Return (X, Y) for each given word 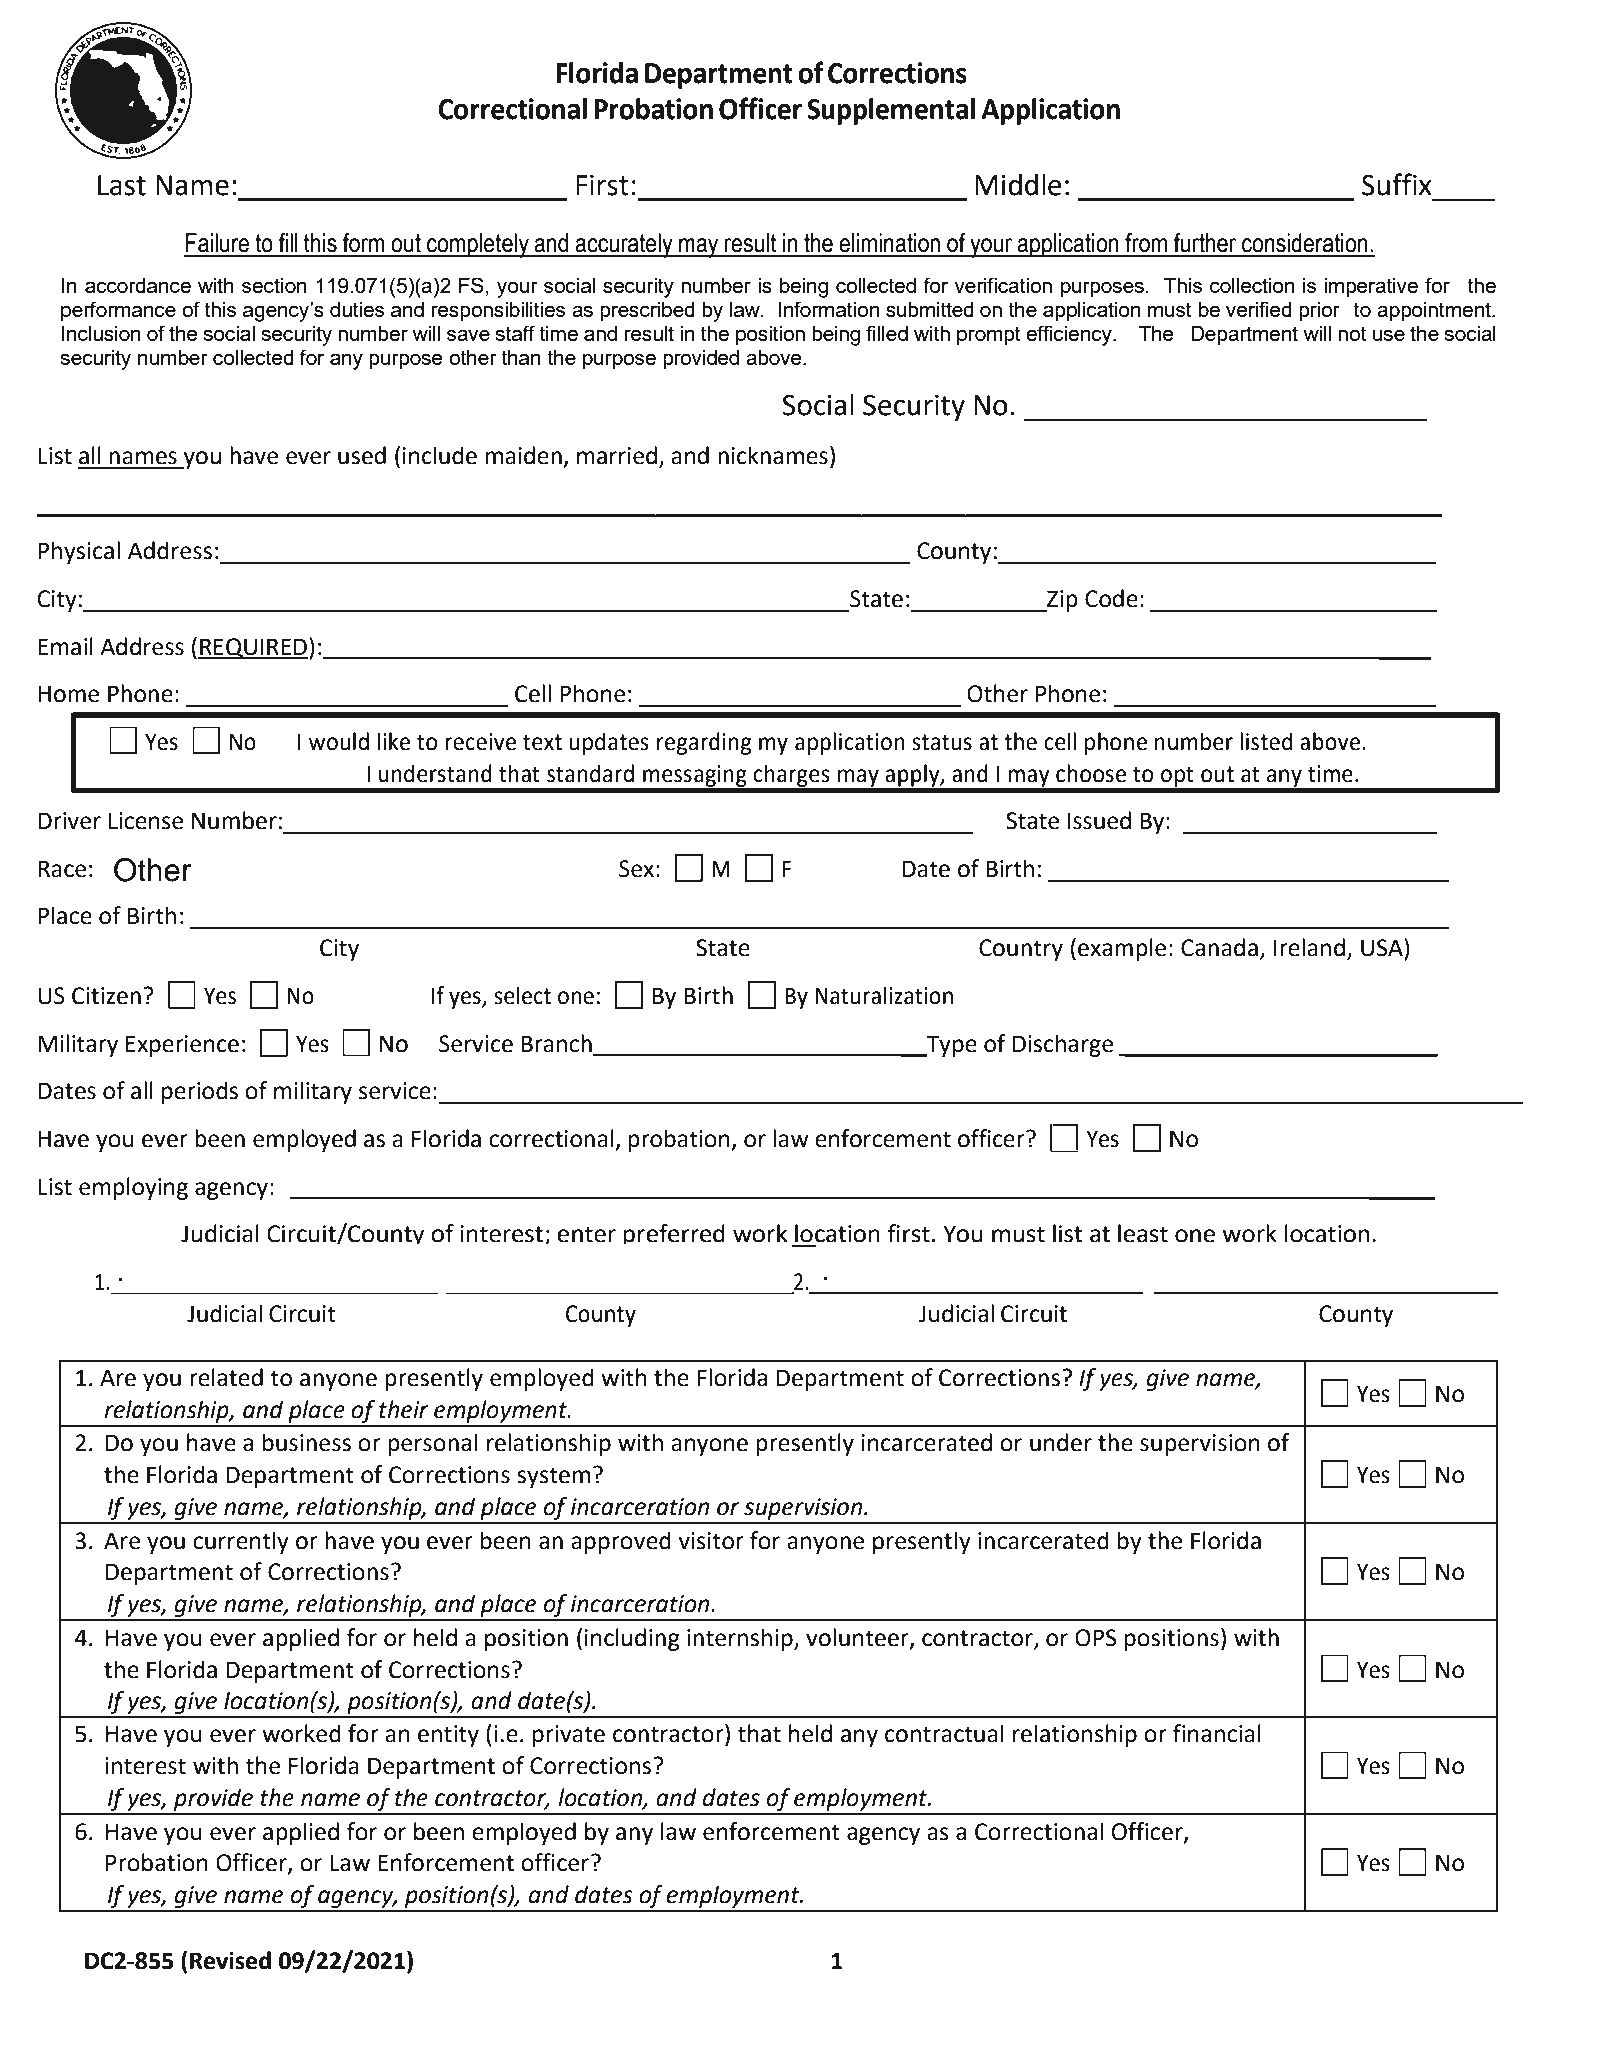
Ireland (1309, 947)
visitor (711, 1541)
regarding (704, 743)
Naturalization (884, 995)
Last (122, 185)
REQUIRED (254, 648)
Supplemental (891, 111)
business (307, 1442)
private (569, 1736)
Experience (182, 1046)
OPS (1095, 1638)
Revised (230, 1960)
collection (1252, 285)
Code (1111, 598)
